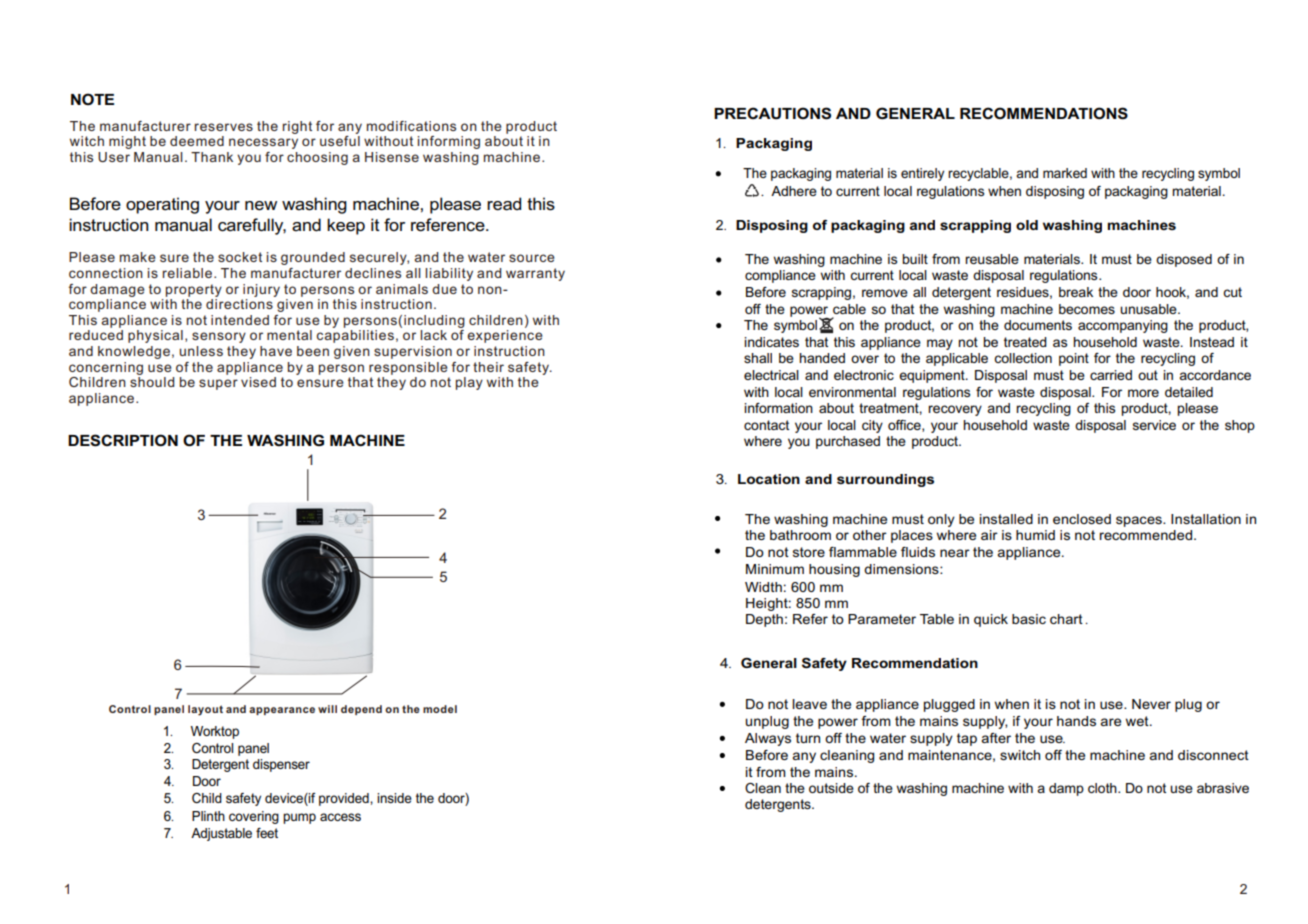 The width and height of the screenshot is (1308, 924). Describe the element at coordinates (1151, 704) in the screenshot. I see `Never` at that location.
